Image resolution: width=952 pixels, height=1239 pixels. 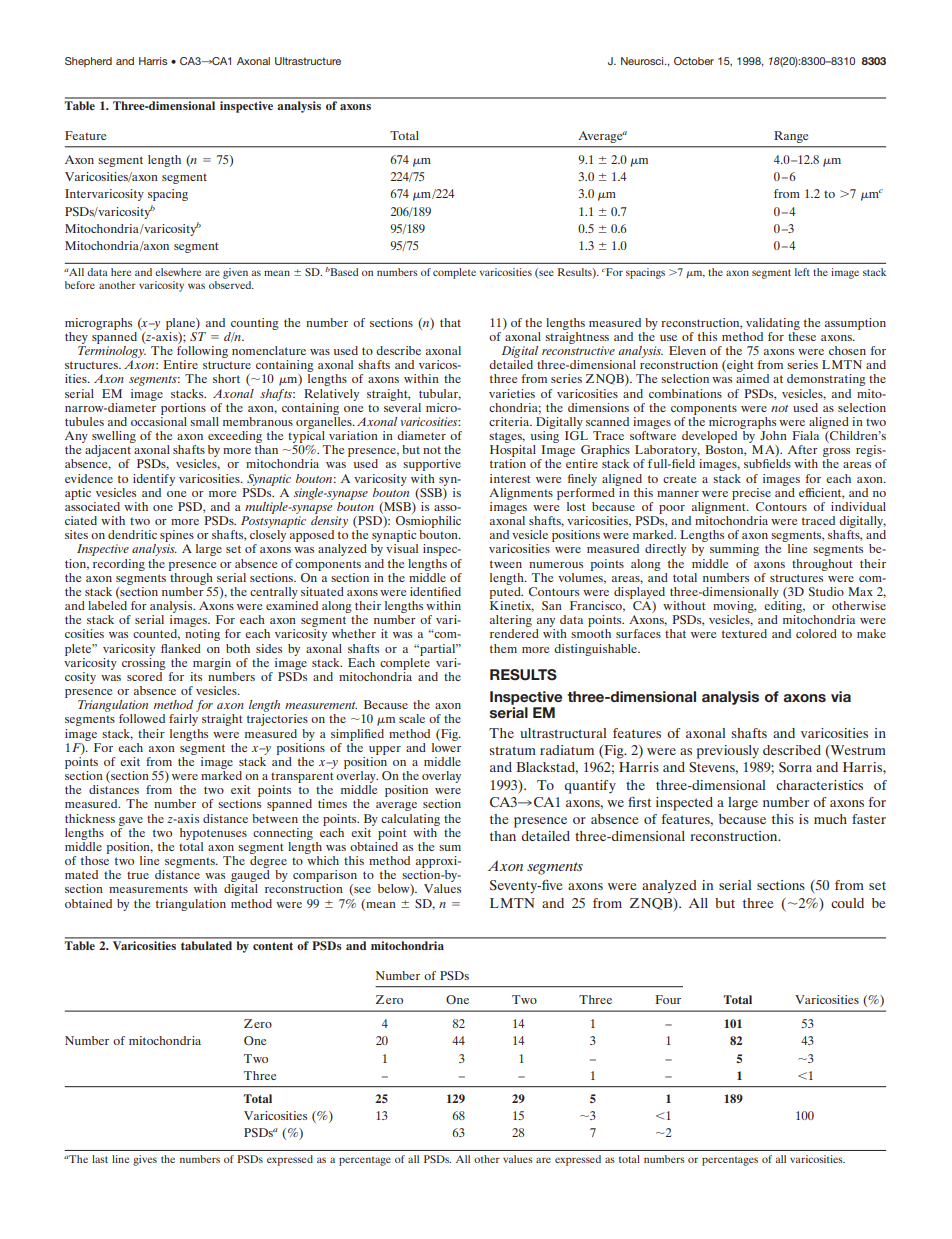 What do you see at coordinates (511, 622) in the screenshot?
I see `altering` at bounding box center [511, 622].
